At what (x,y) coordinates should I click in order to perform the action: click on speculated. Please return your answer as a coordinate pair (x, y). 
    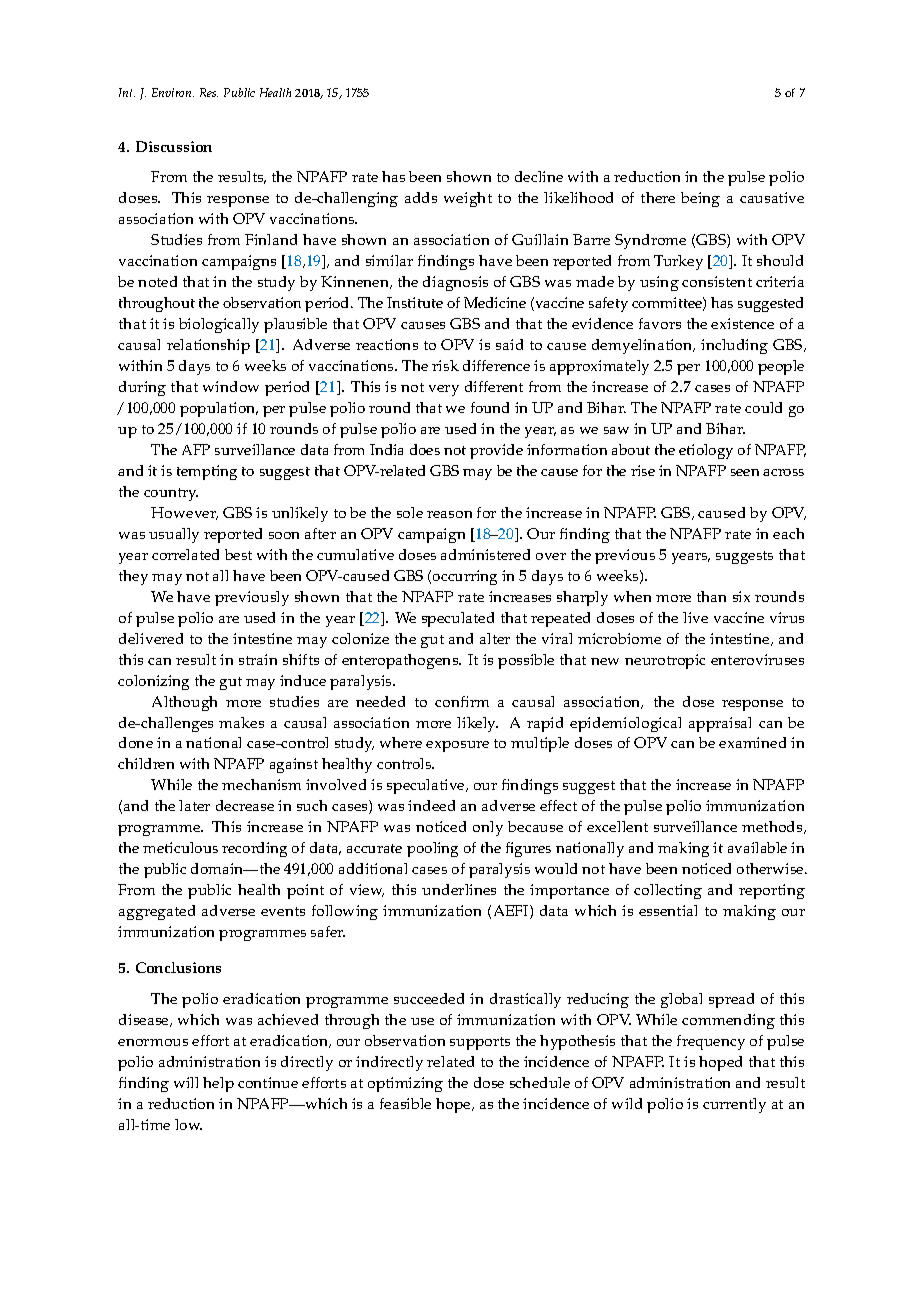
    Looking at the image, I should click on (458, 619).
